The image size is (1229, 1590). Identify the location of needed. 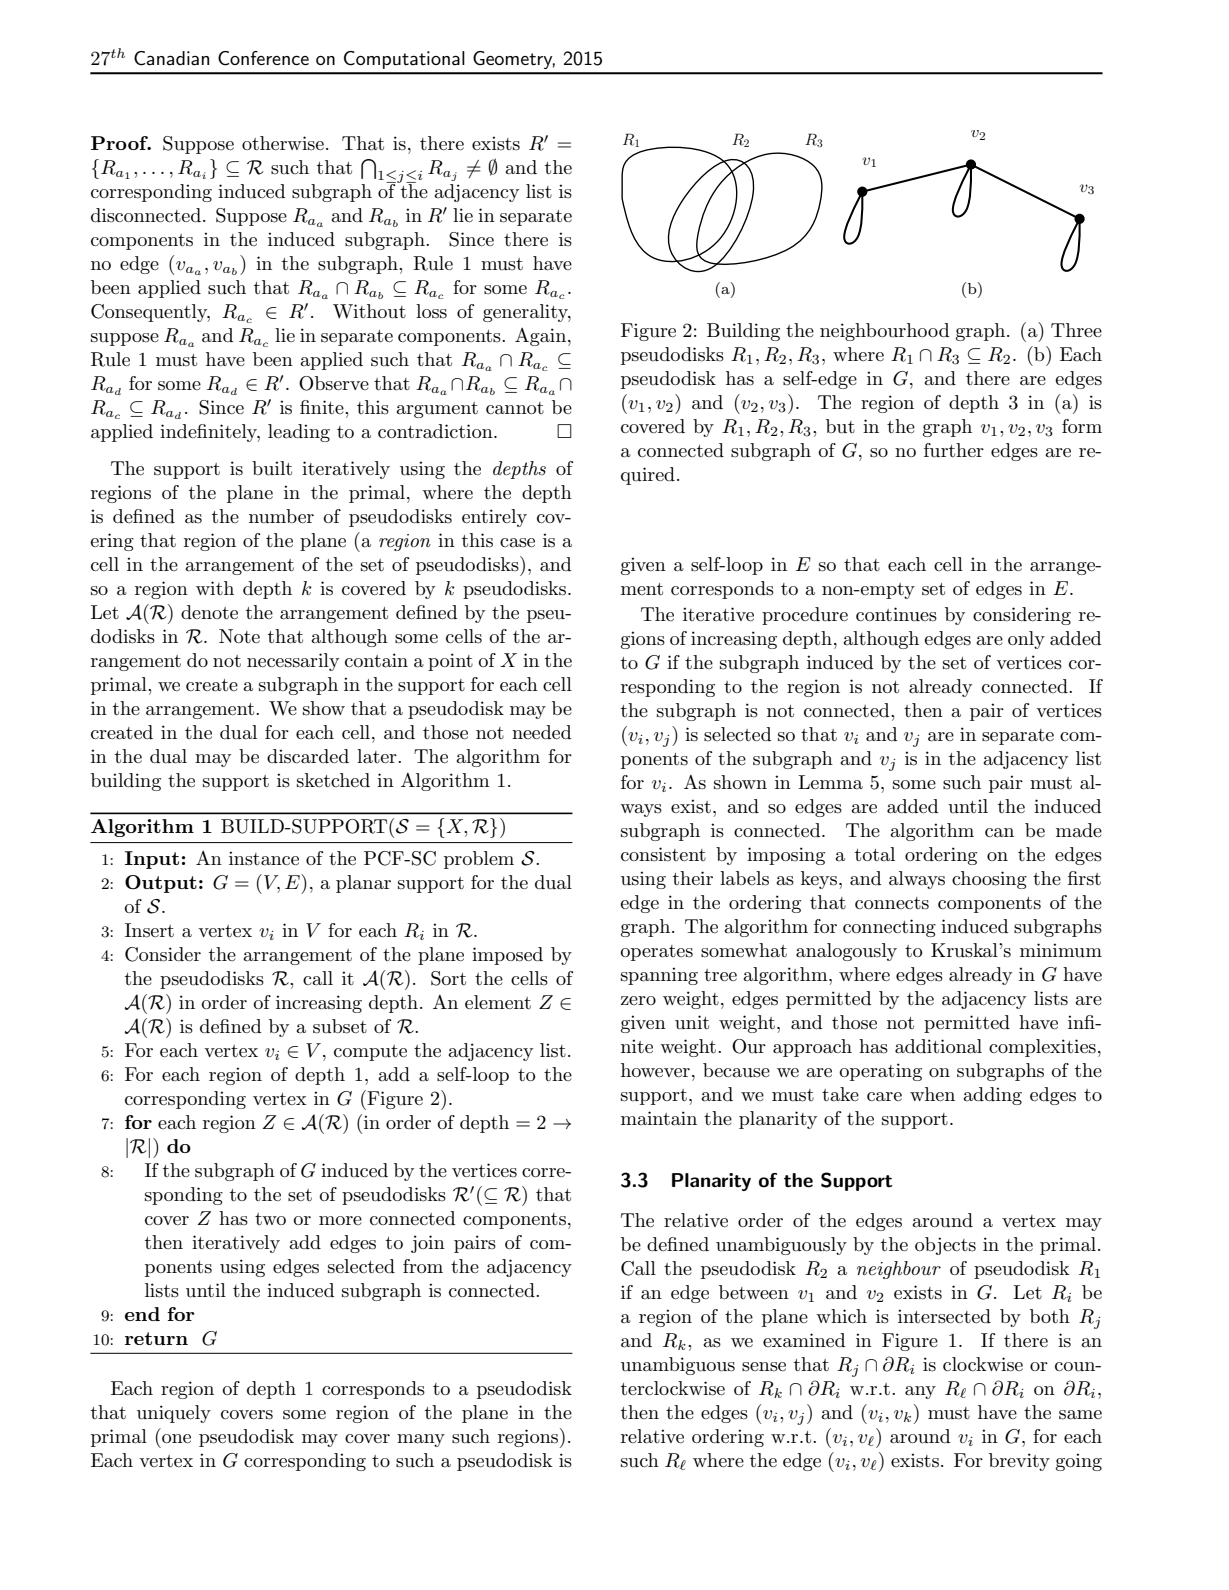
(541, 732).
